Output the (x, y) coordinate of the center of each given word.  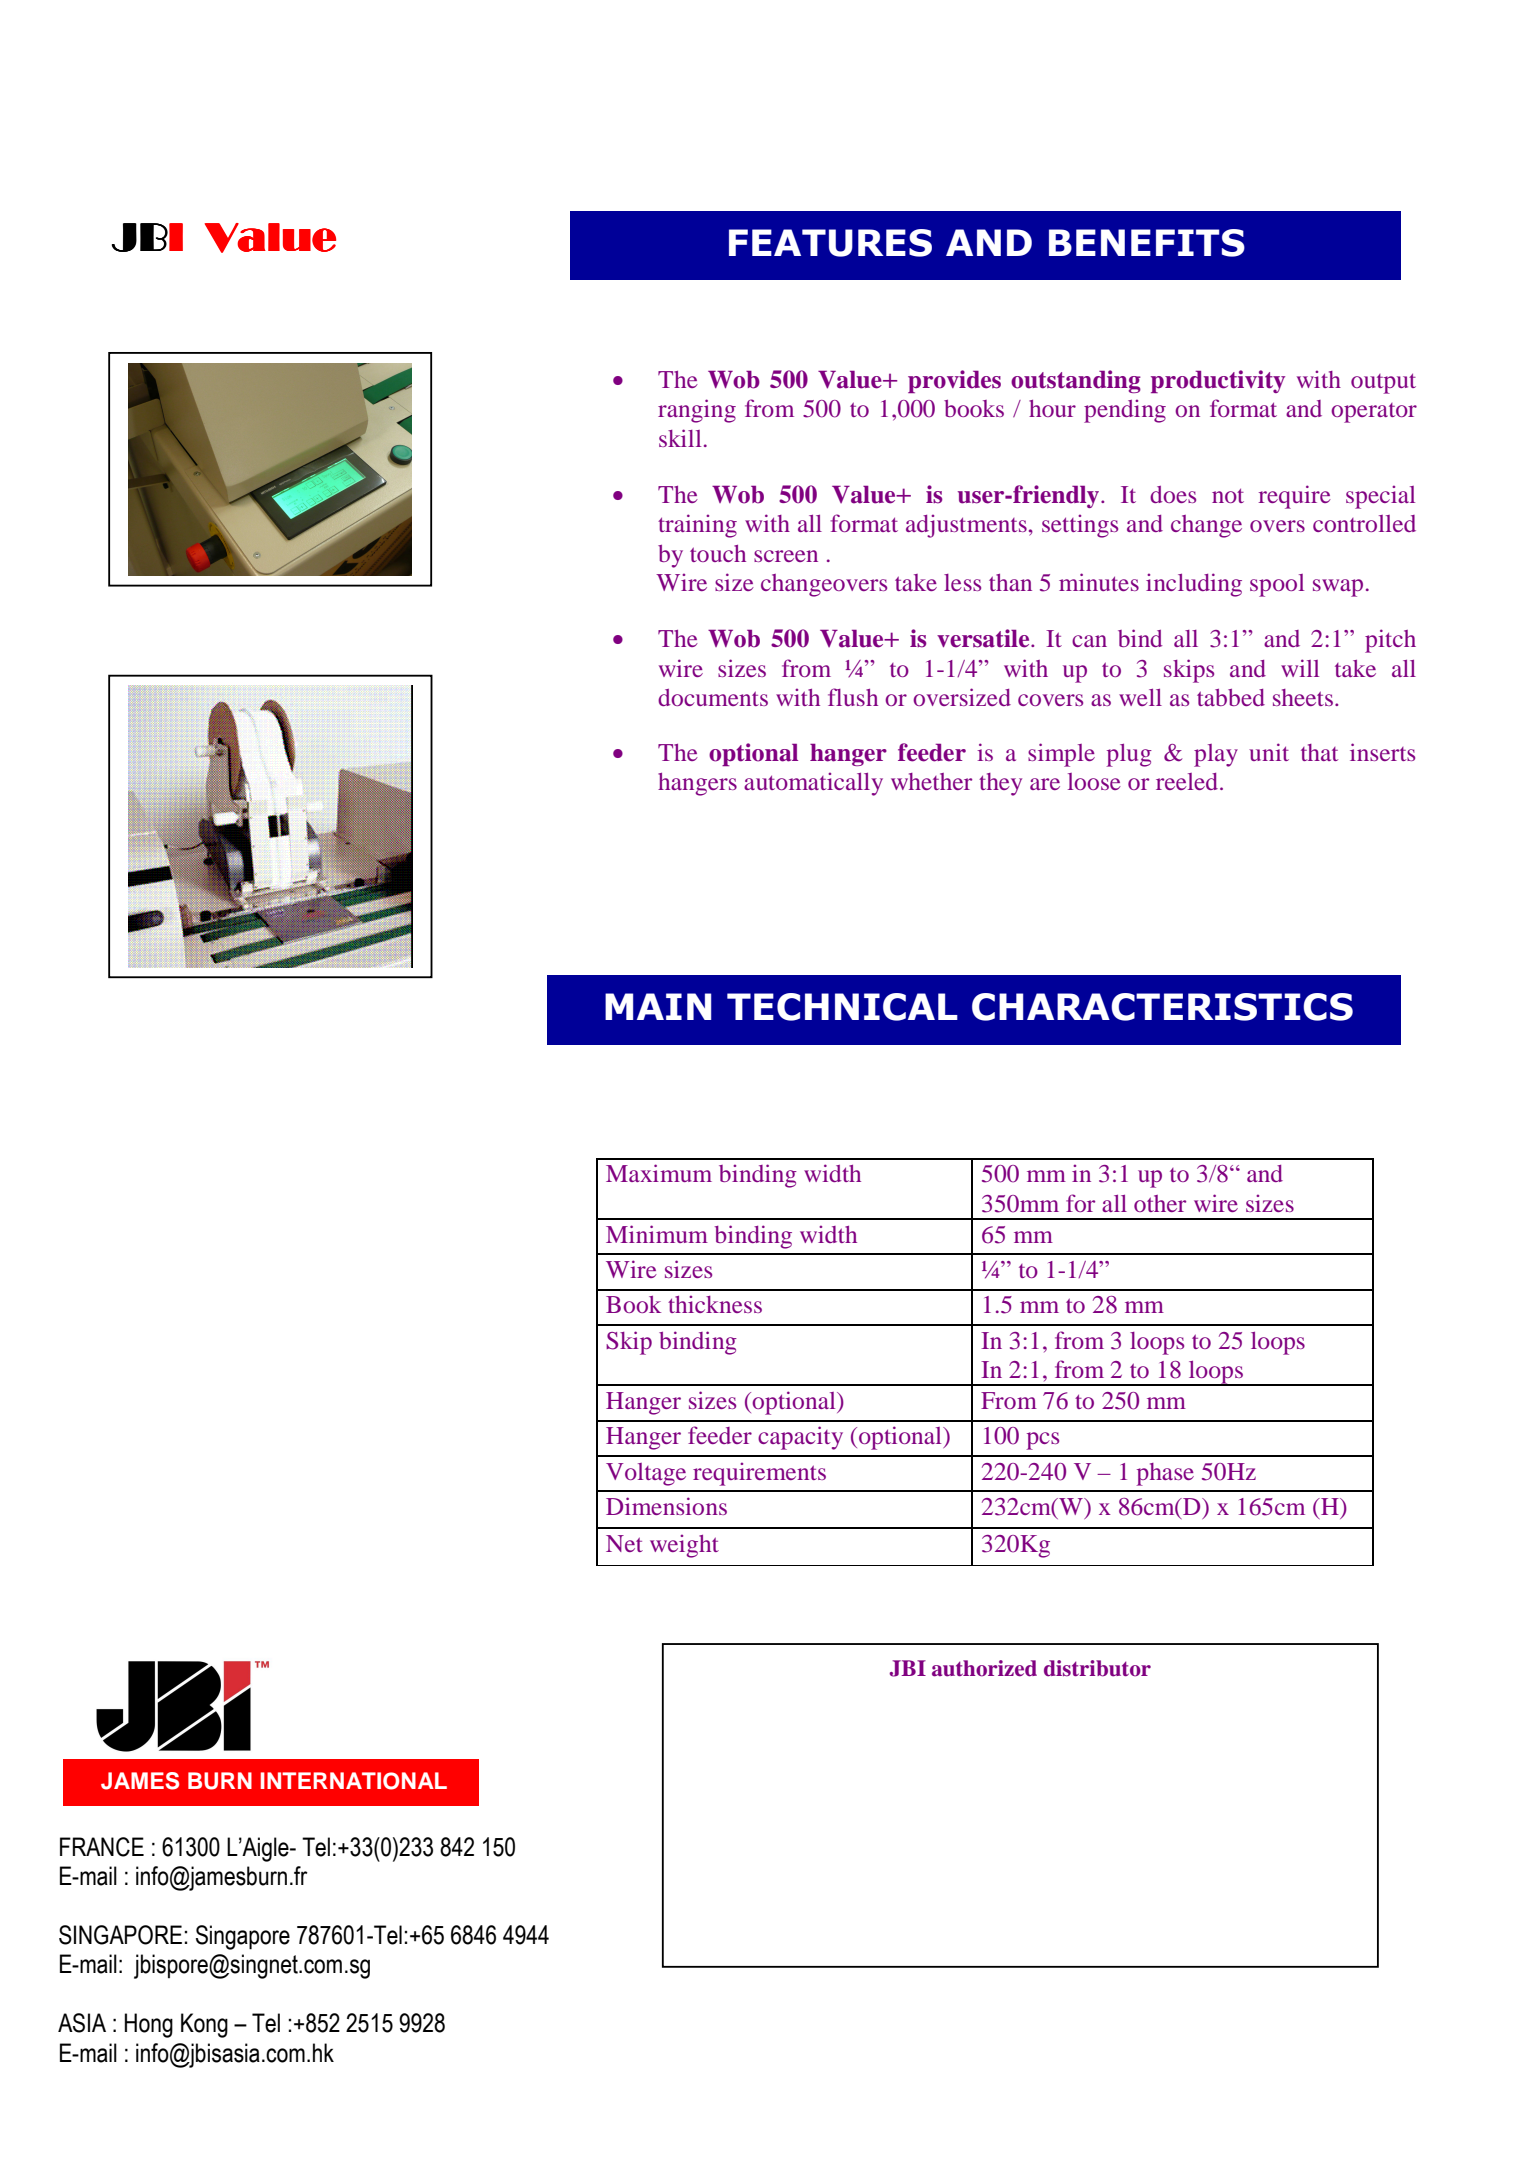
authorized (984, 1668)
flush (853, 697)
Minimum (657, 1234)
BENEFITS (1147, 243)
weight (684, 1546)
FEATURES (830, 243)
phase (1165, 1474)
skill (680, 438)
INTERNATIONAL (354, 1781)
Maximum (659, 1173)
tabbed (1231, 697)
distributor (1097, 1668)
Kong (204, 2025)
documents (713, 697)
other (1160, 1203)
